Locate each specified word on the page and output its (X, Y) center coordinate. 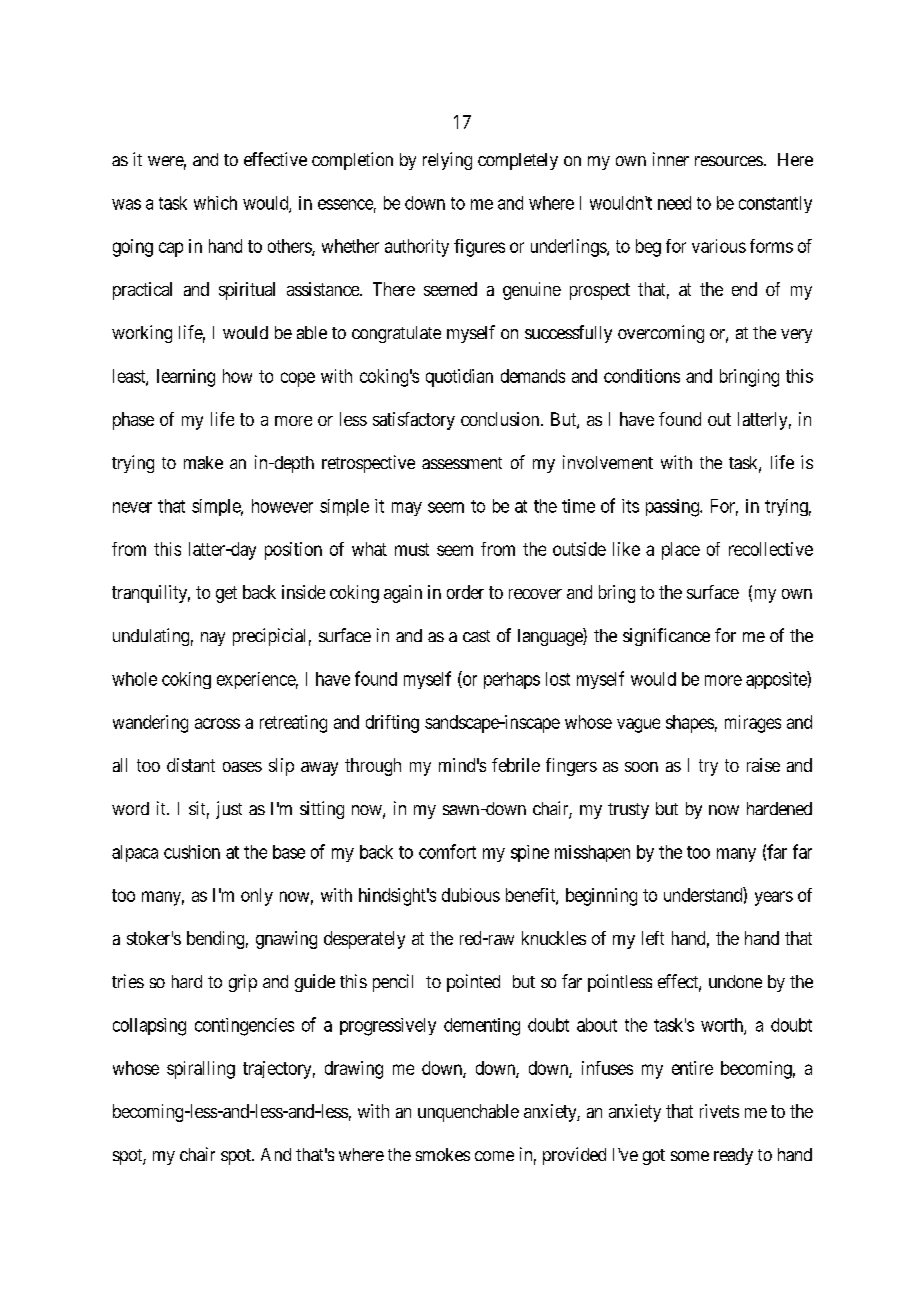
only (257, 897)
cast (476, 636)
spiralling (201, 1070)
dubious (471, 895)
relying (447, 161)
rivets (719, 1111)
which (215, 203)
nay (213, 639)
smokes (443, 1154)
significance (666, 637)
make (203, 462)
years (774, 898)
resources (729, 161)
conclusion (501, 419)
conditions (642, 376)
